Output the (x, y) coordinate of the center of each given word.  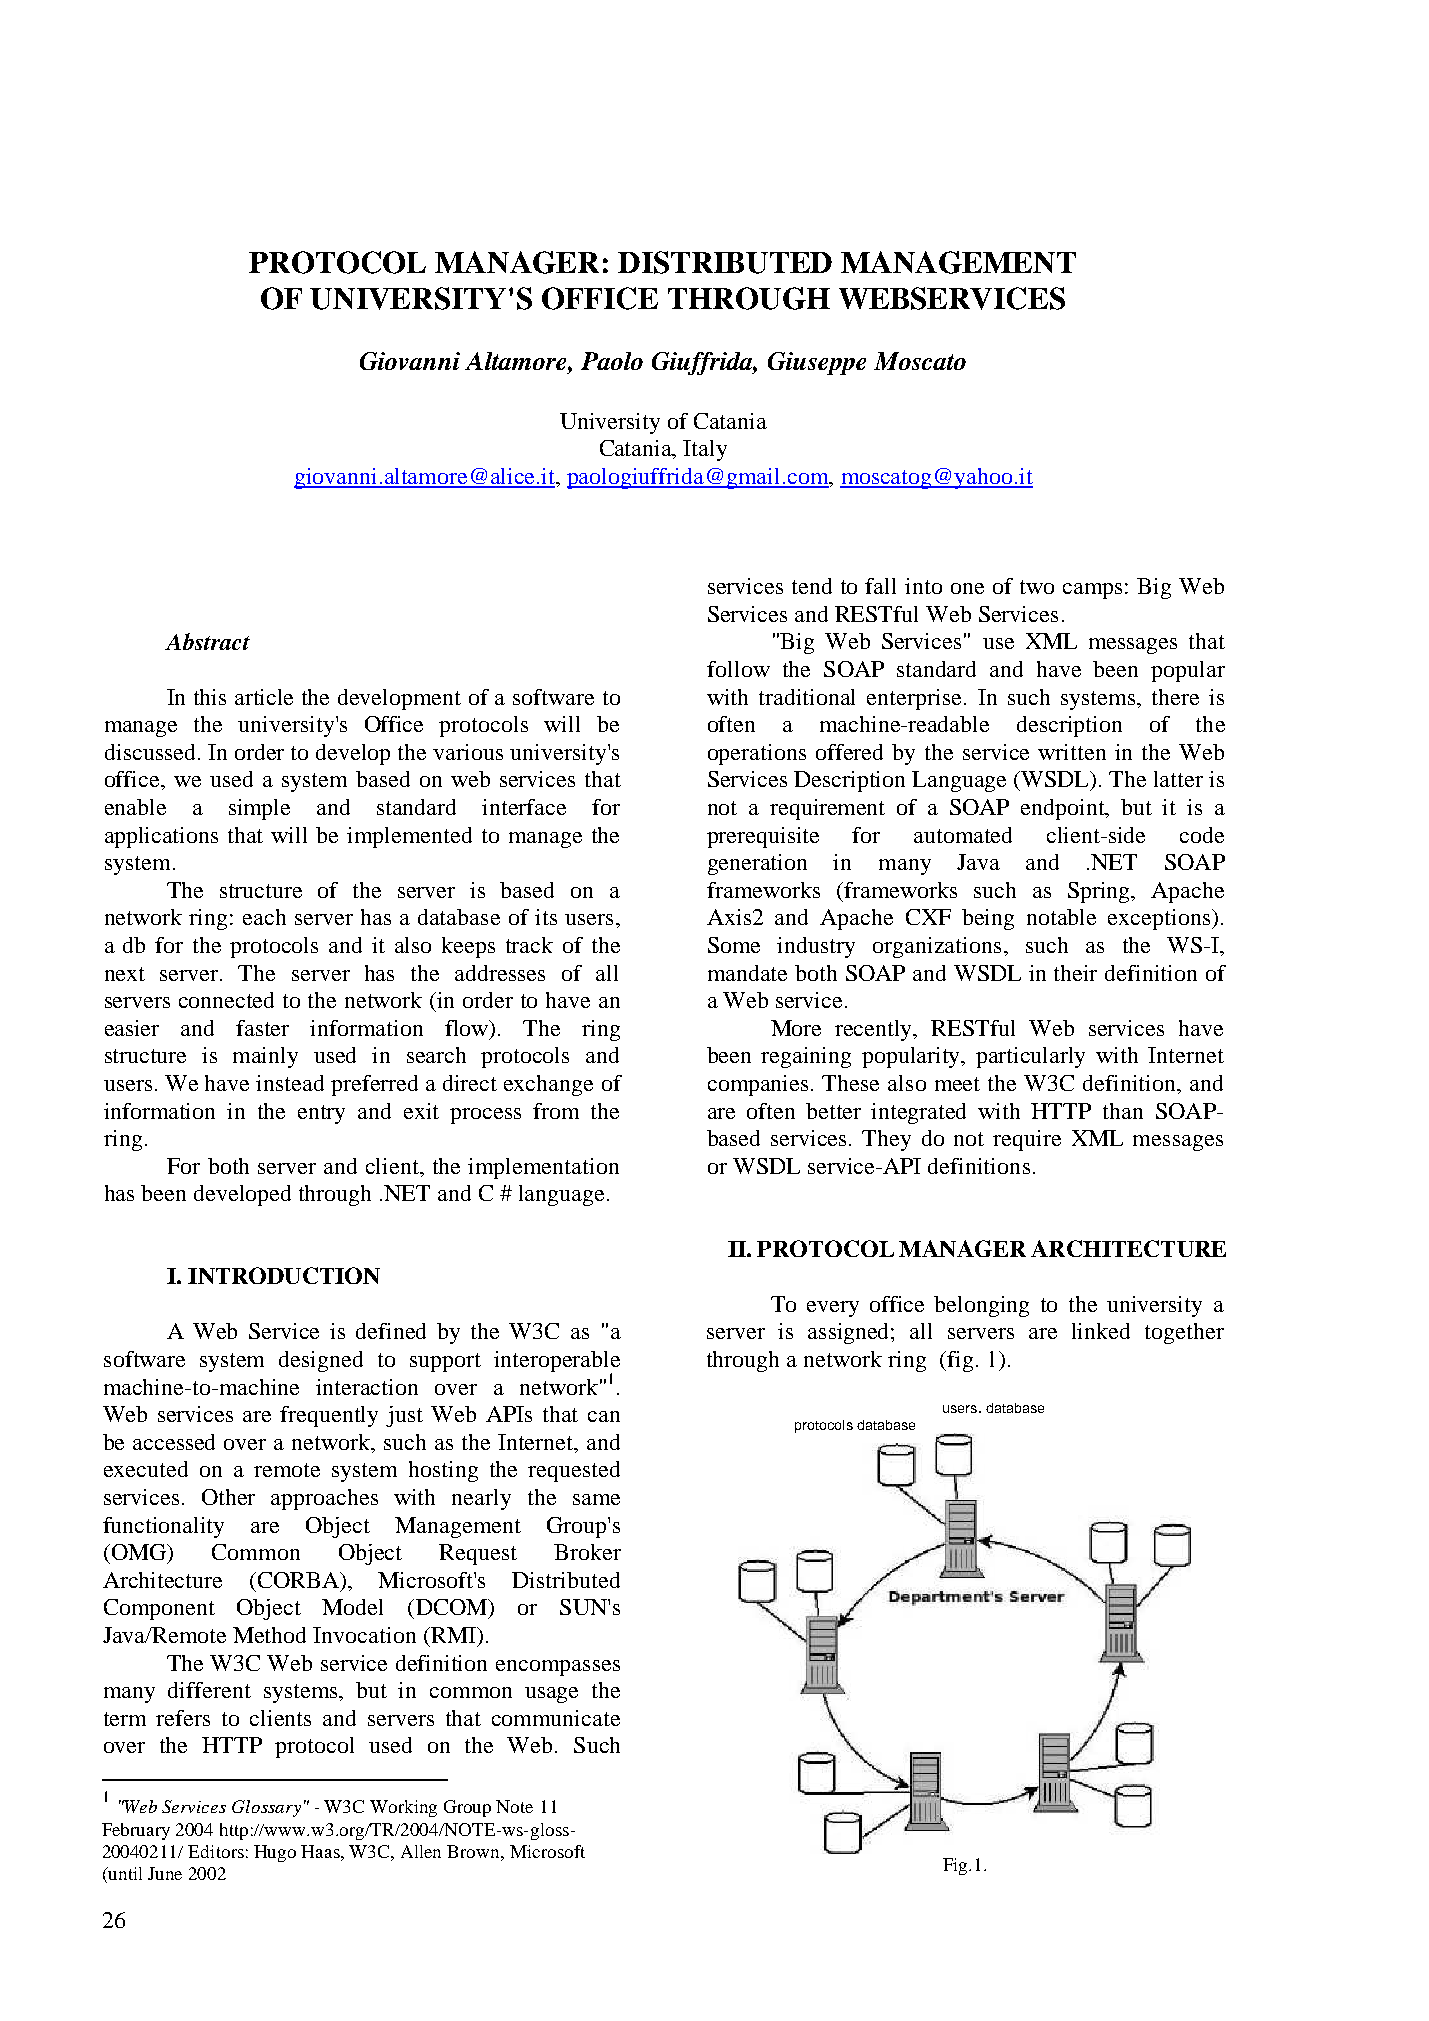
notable (1061, 917)
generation (757, 864)
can (604, 1416)
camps (1092, 591)
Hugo (275, 1853)
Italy (705, 450)
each (264, 917)
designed (321, 1361)
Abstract (207, 641)
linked (1101, 1331)
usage (551, 1695)
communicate (556, 1718)
